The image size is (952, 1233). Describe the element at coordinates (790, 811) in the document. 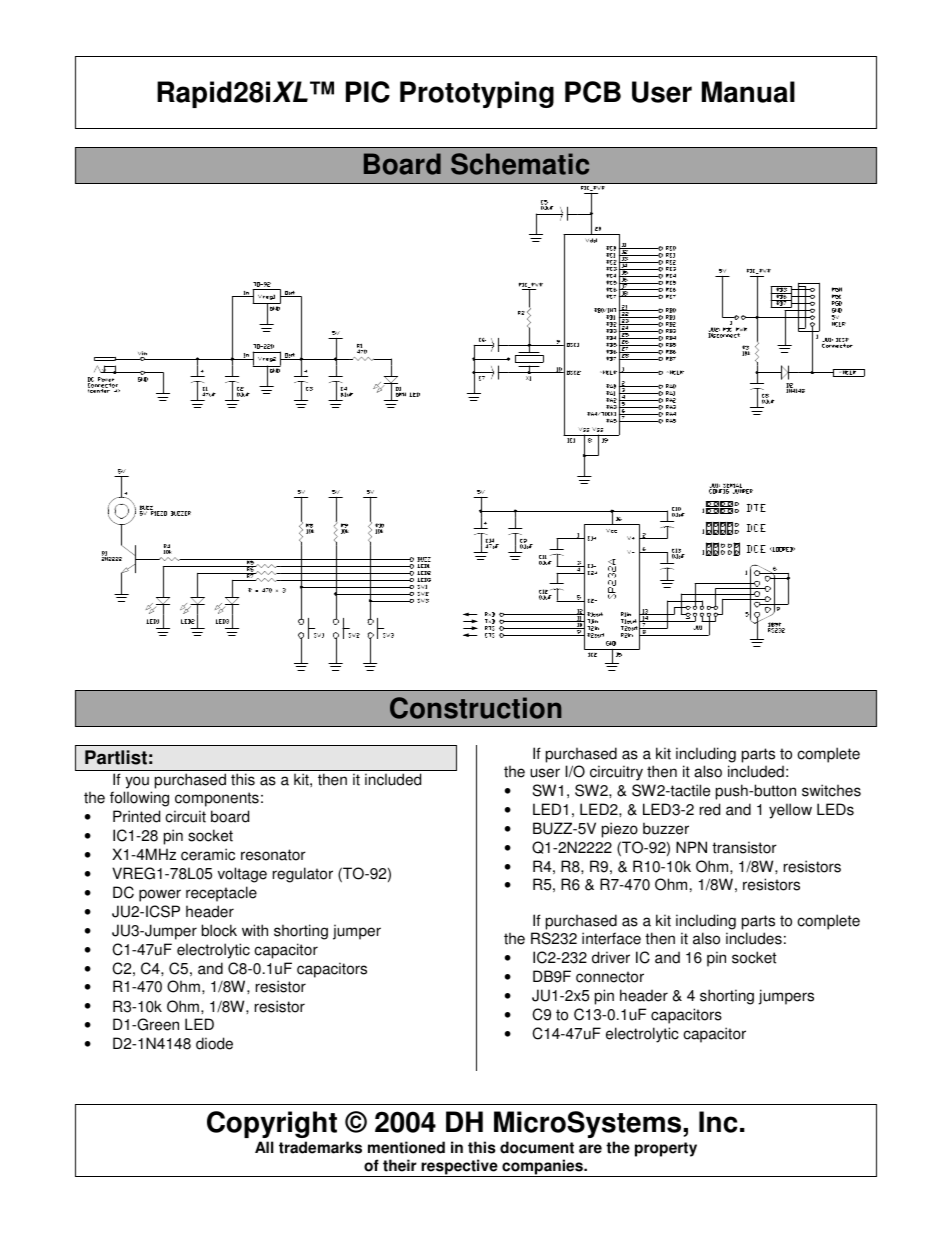

I see `yellow` at that location.
